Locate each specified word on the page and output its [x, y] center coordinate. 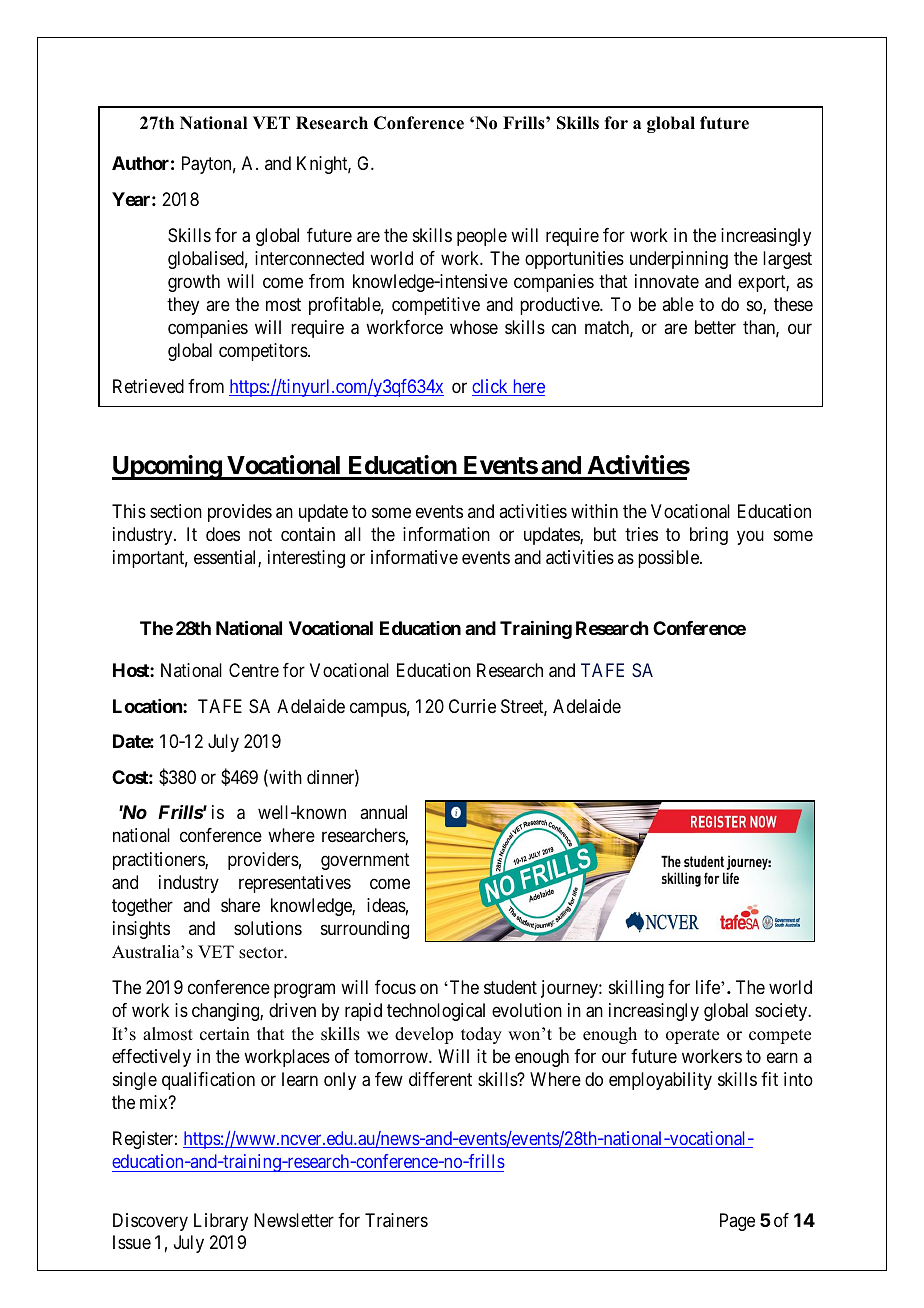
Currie [472, 706]
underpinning [679, 260]
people [482, 237]
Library [221, 1222]
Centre [254, 670]
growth [194, 283]
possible [669, 559]
